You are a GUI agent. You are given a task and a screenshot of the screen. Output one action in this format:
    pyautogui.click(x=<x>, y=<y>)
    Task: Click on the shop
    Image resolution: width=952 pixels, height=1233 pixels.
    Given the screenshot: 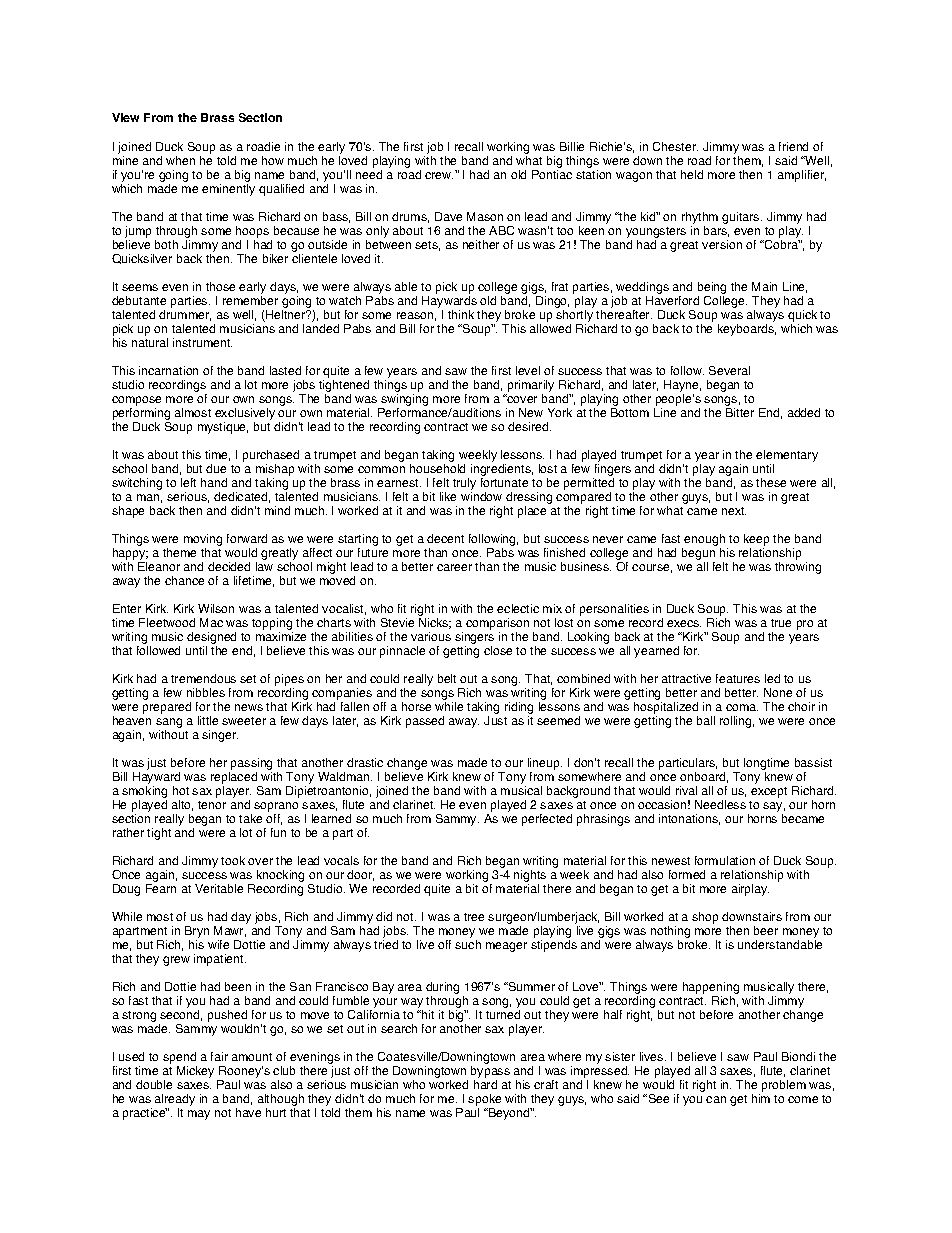 What is the action you would take?
    pyautogui.click(x=705, y=918)
